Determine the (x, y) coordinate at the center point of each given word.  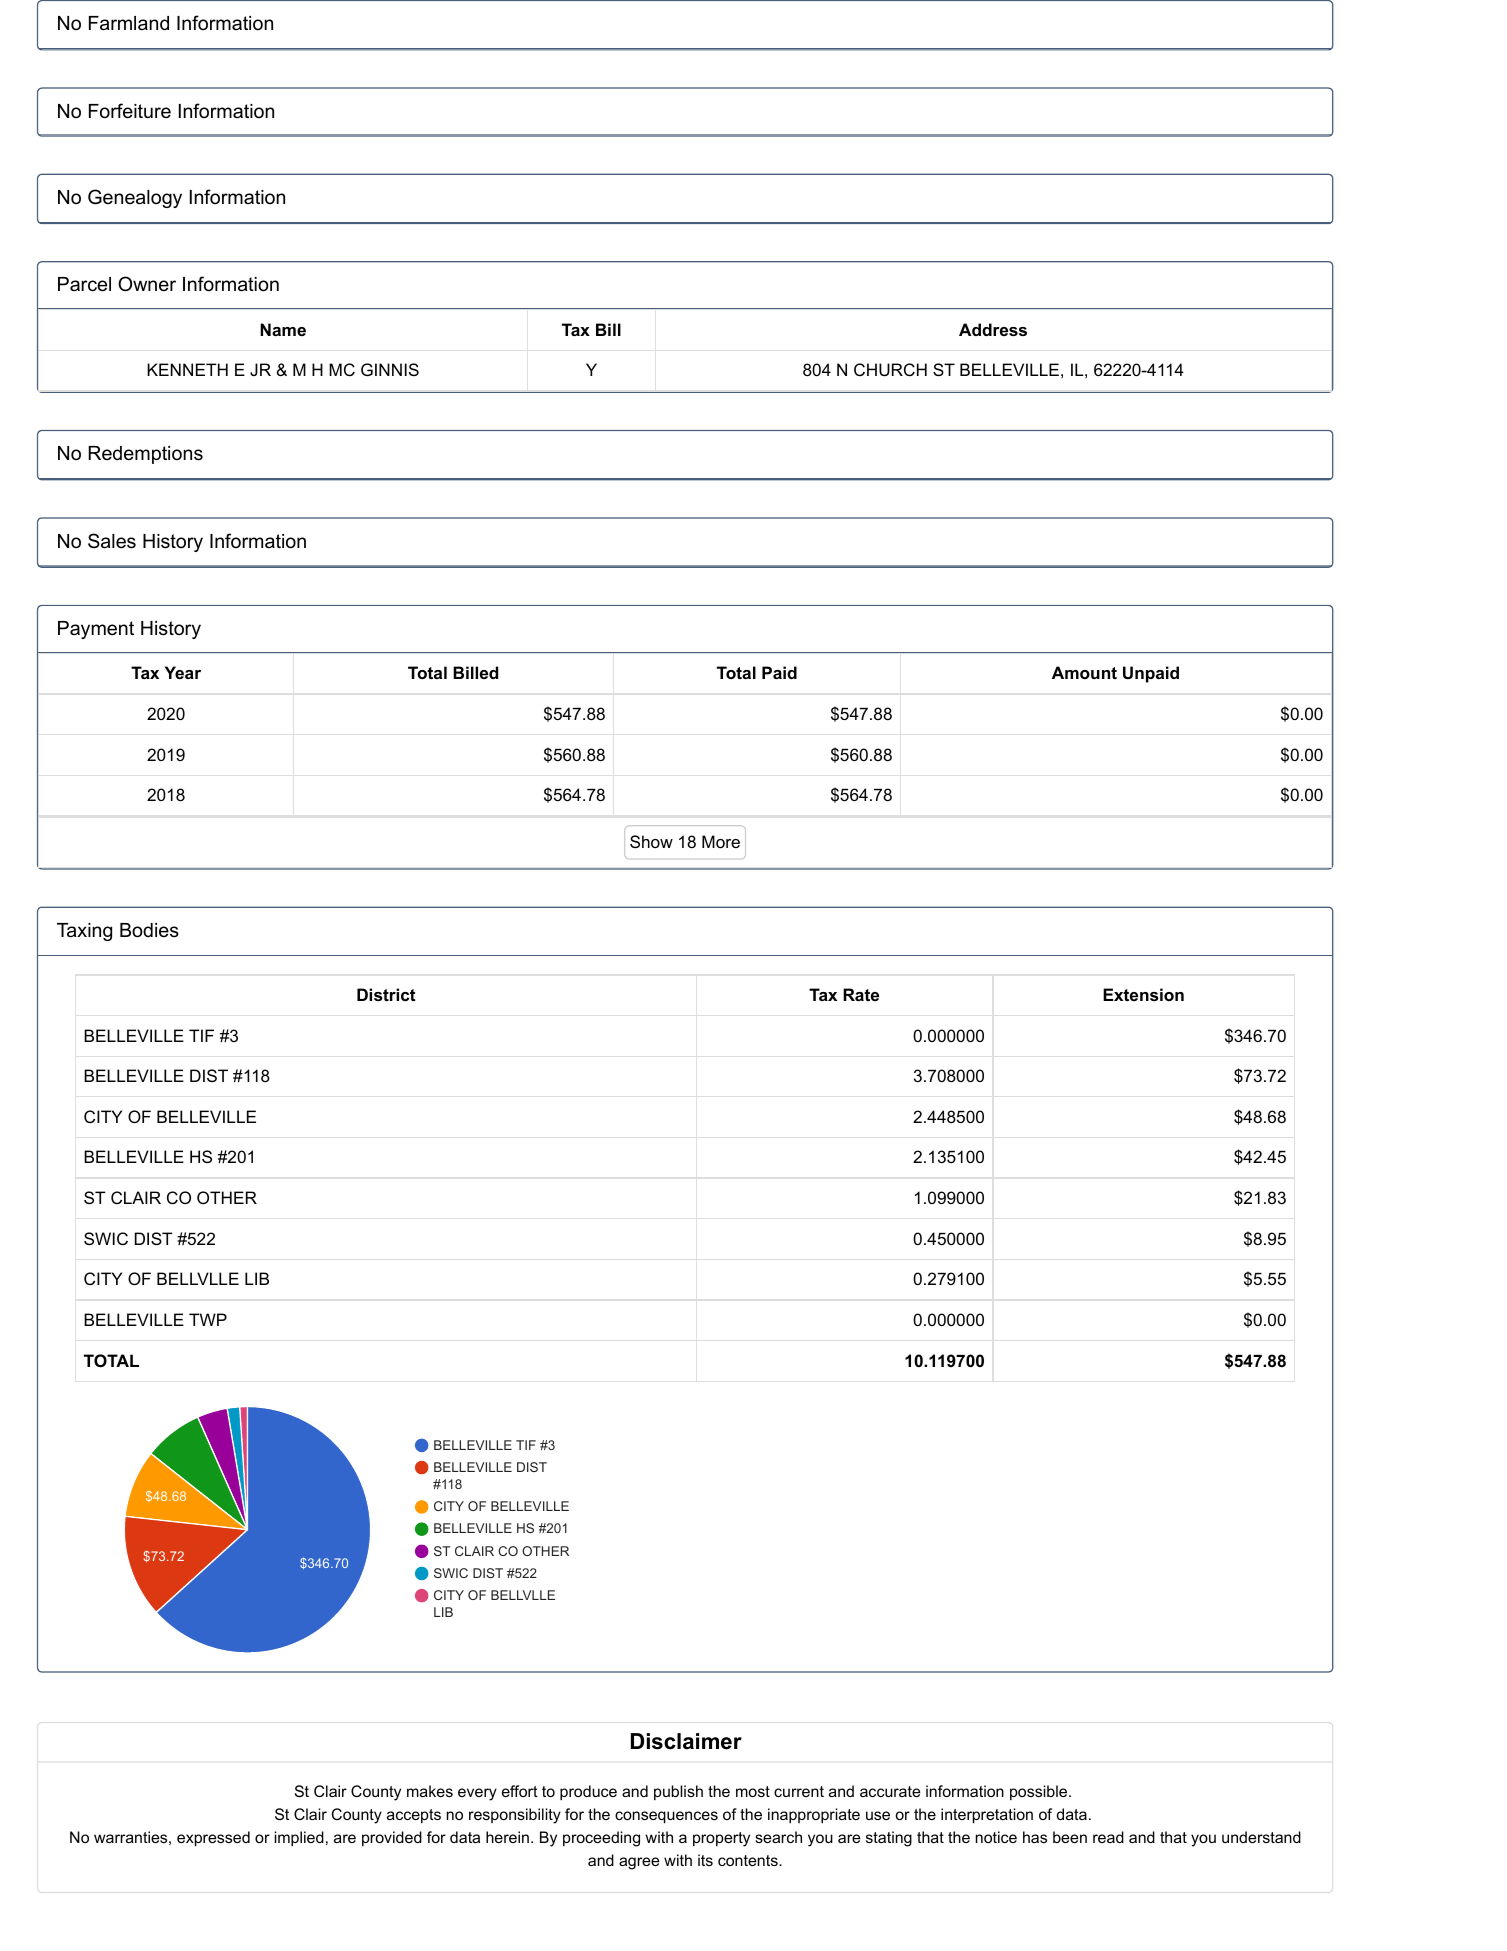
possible (1038, 1792)
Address (993, 329)
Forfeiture (130, 111)
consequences (666, 1817)
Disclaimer (686, 1741)
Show (651, 841)
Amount (1084, 672)
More (721, 841)
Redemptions (145, 455)
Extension (1143, 994)
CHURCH (890, 369)
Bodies (149, 930)
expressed (213, 1838)
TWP (208, 1319)
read (1108, 1837)
